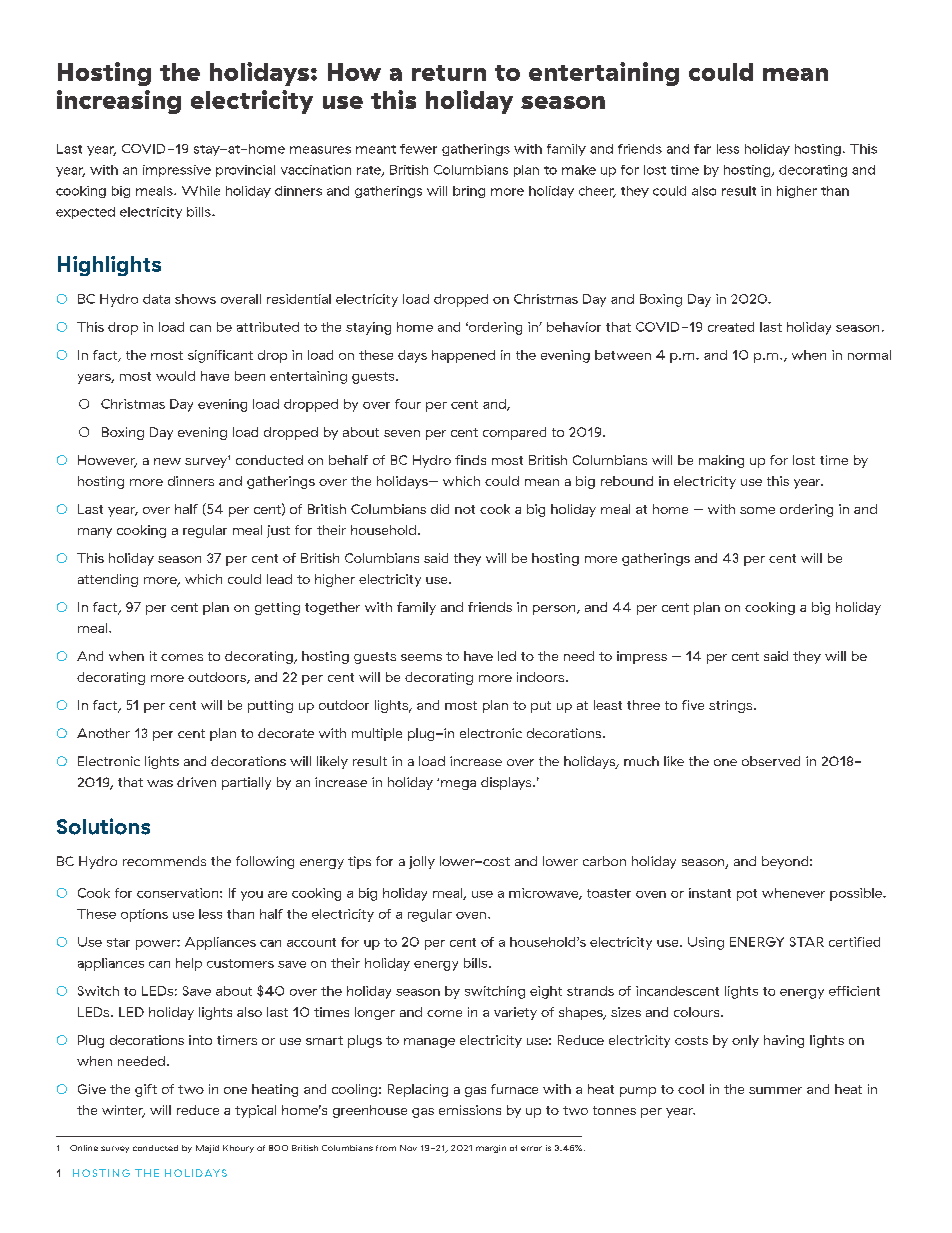 The width and height of the screenshot is (952, 1233). What do you see at coordinates (449, 73) in the screenshot?
I see `return` at bounding box center [449, 73].
